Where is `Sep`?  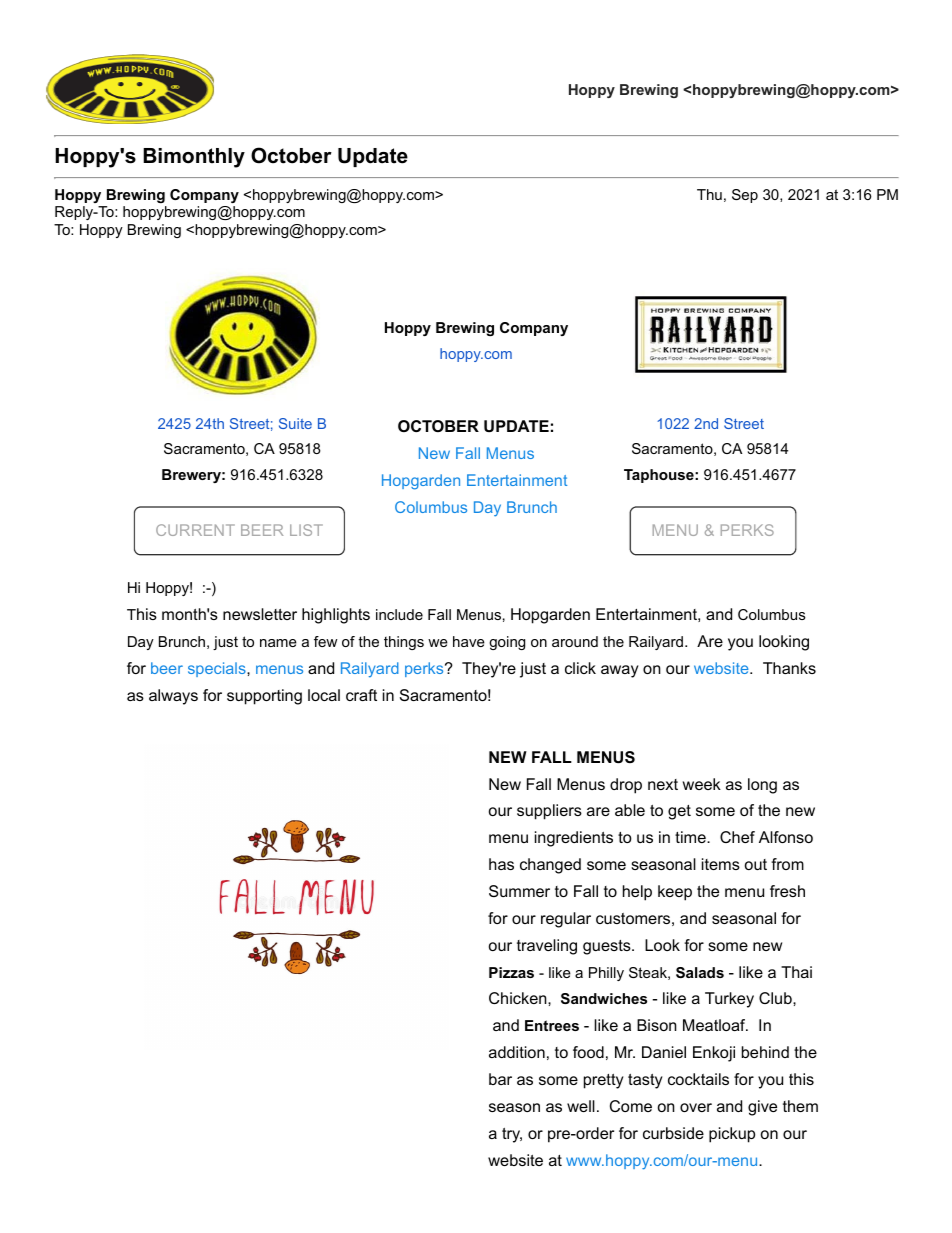 Sep is located at coordinates (745, 196).
